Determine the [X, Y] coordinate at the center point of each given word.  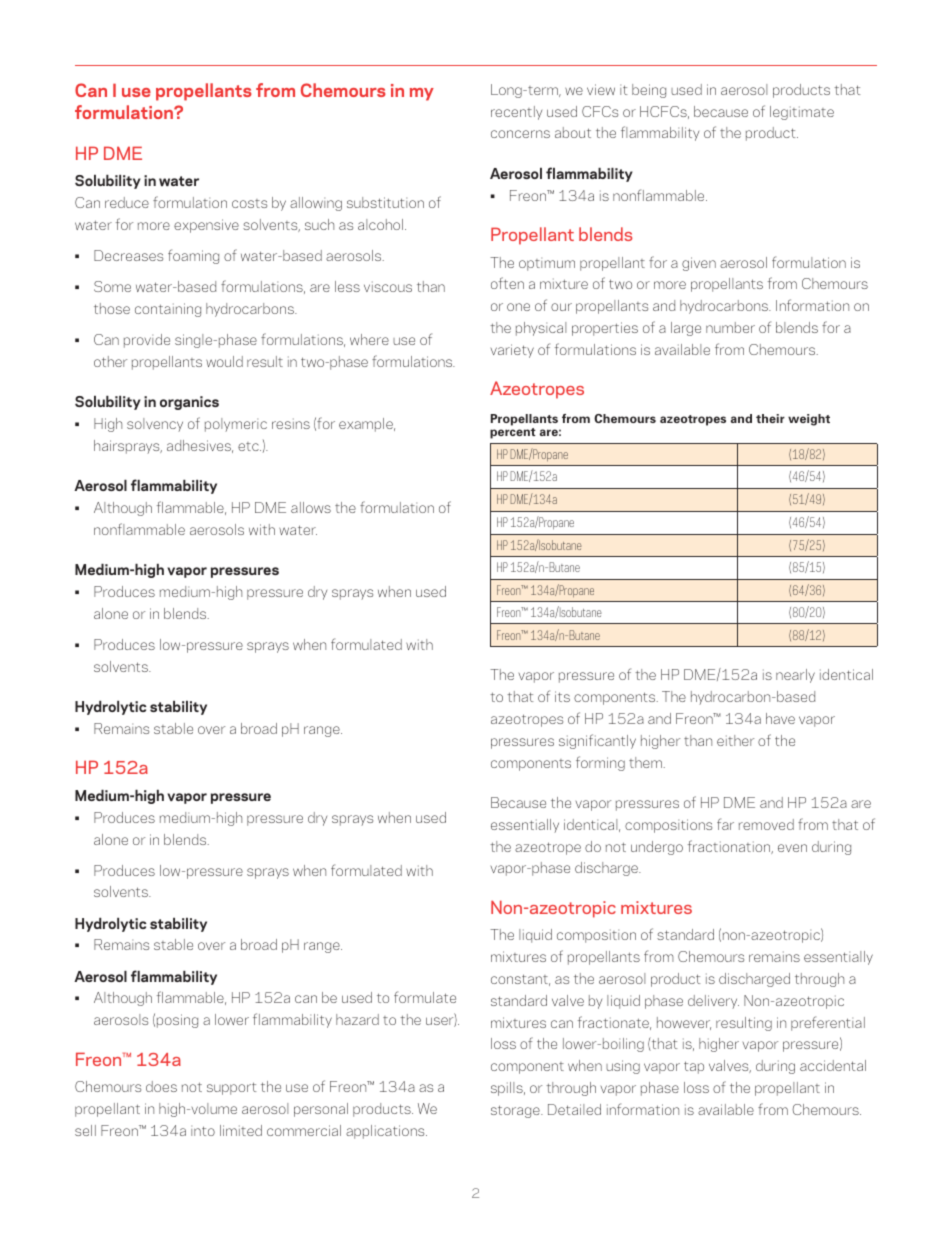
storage [516, 1111]
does [161, 1086]
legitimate [802, 113]
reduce [127, 202]
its [562, 696]
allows [311, 507]
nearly [795, 676]
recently [516, 113]
